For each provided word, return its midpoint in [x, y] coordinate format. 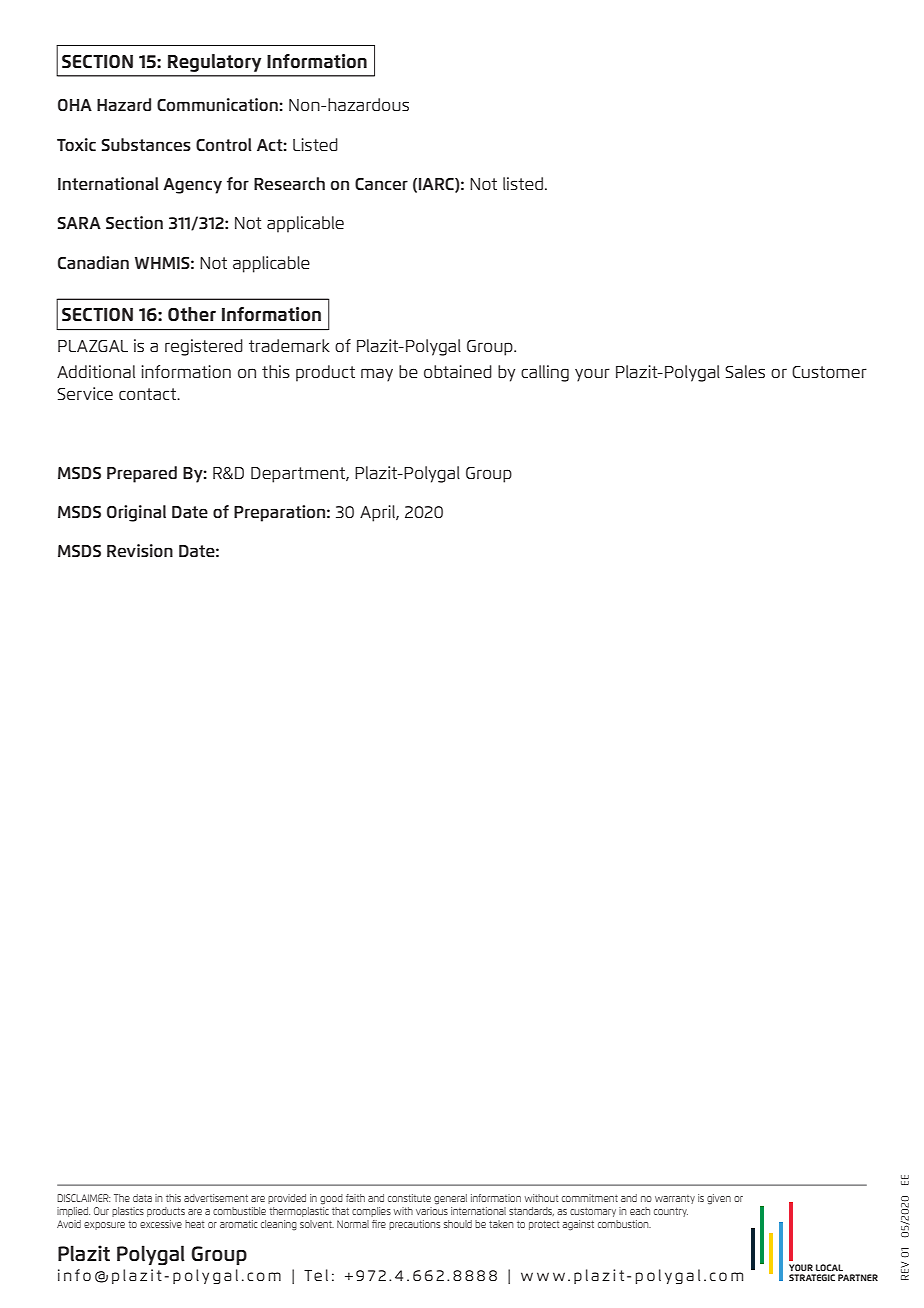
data [142, 1198]
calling [545, 373]
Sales [745, 371]
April [378, 513]
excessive [161, 1224]
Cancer [381, 184]
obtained [458, 371]
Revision [140, 550]
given [719, 1199]
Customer [829, 372]
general [450, 1199]
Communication [217, 104]
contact [149, 394]
